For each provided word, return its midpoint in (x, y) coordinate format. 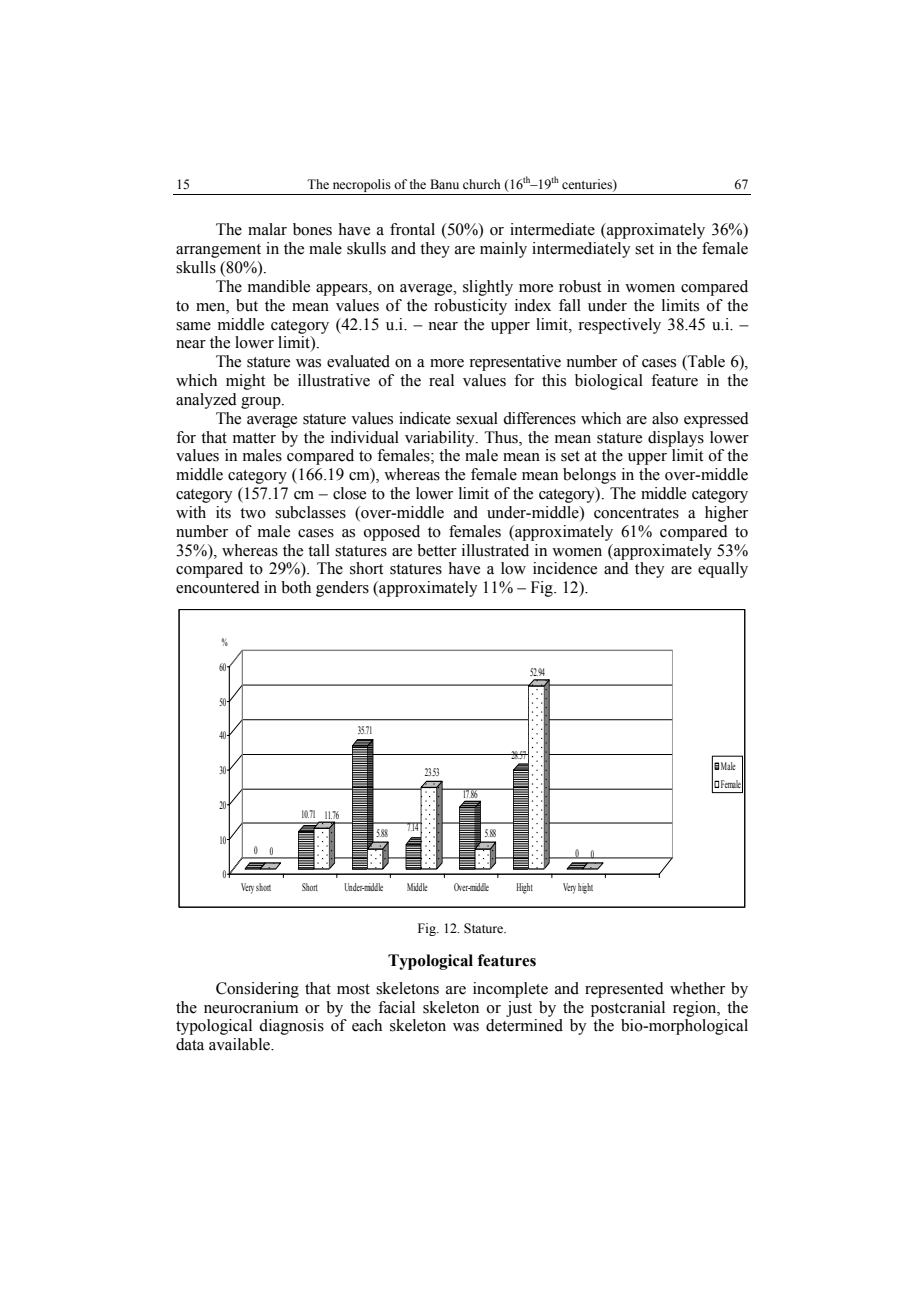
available (240, 1044)
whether (697, 988)
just (519, 1009)
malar (267, 229)
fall (570, 305)
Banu (444, 184)
